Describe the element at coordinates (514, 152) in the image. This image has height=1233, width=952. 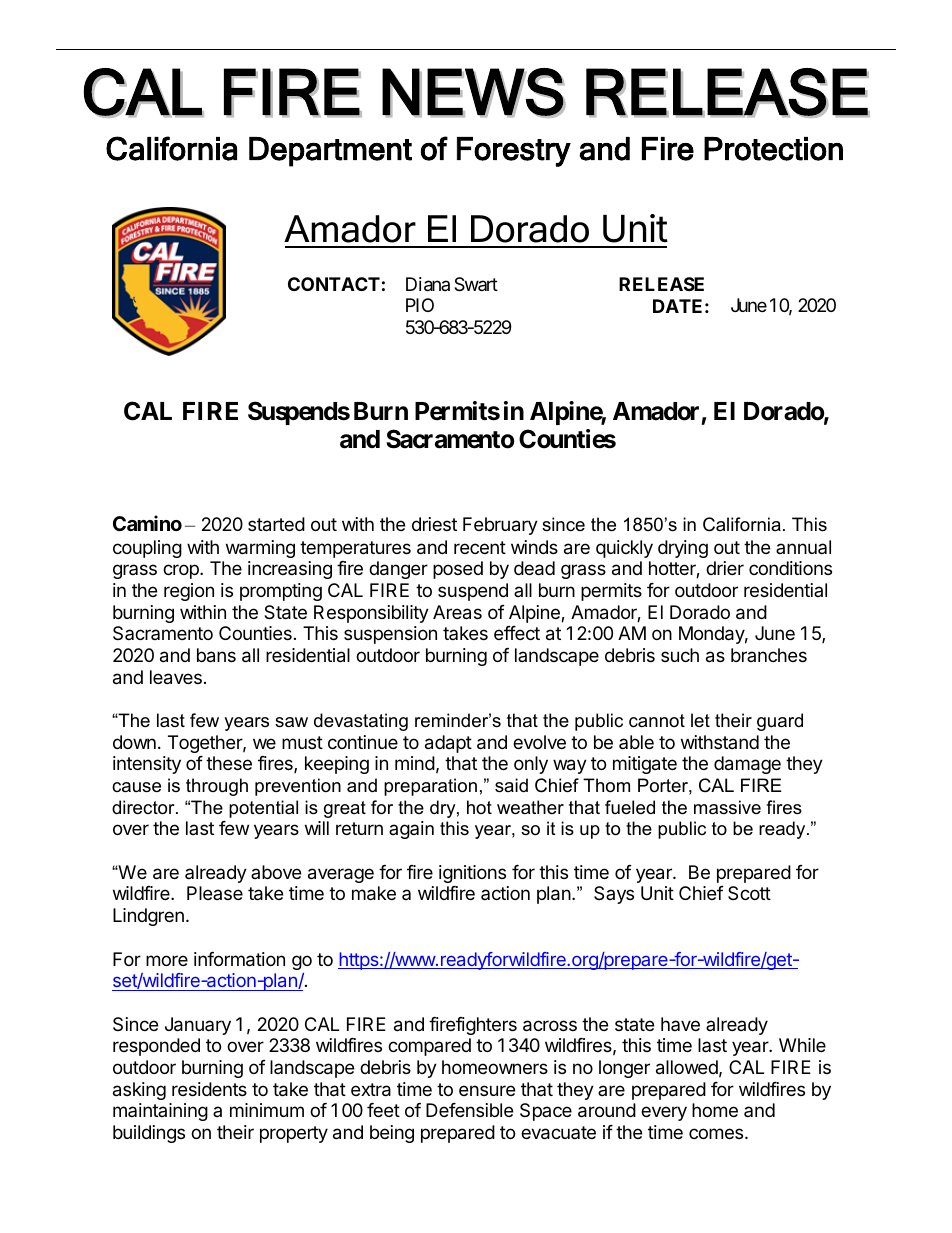
I see `Forestry` at that location.
